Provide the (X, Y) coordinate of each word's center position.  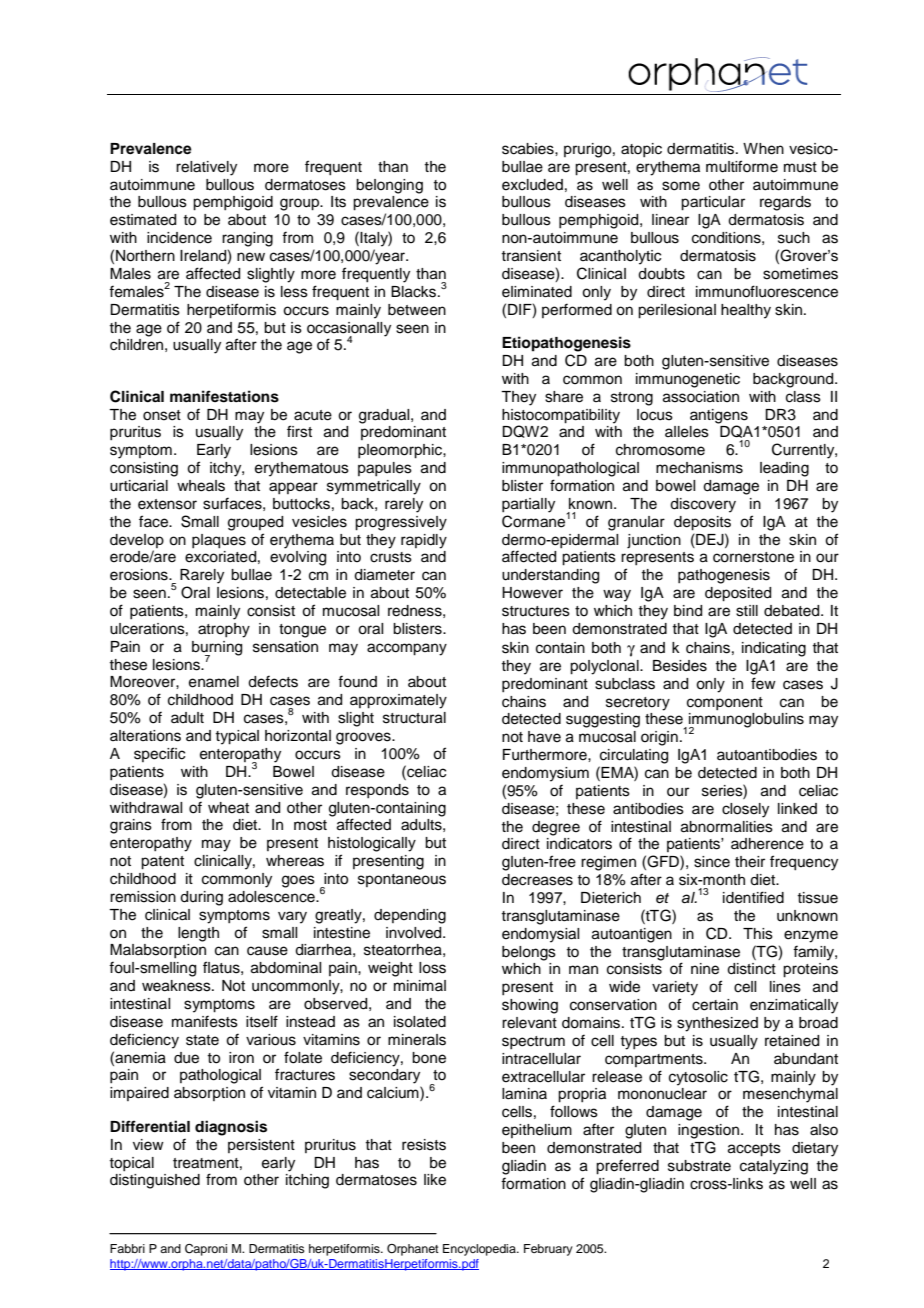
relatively (206, 168)
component (725, 703)
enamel (214, 682)
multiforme (742, 166)
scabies (529, 149)
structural (414, 718)
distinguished (155, 1181)
